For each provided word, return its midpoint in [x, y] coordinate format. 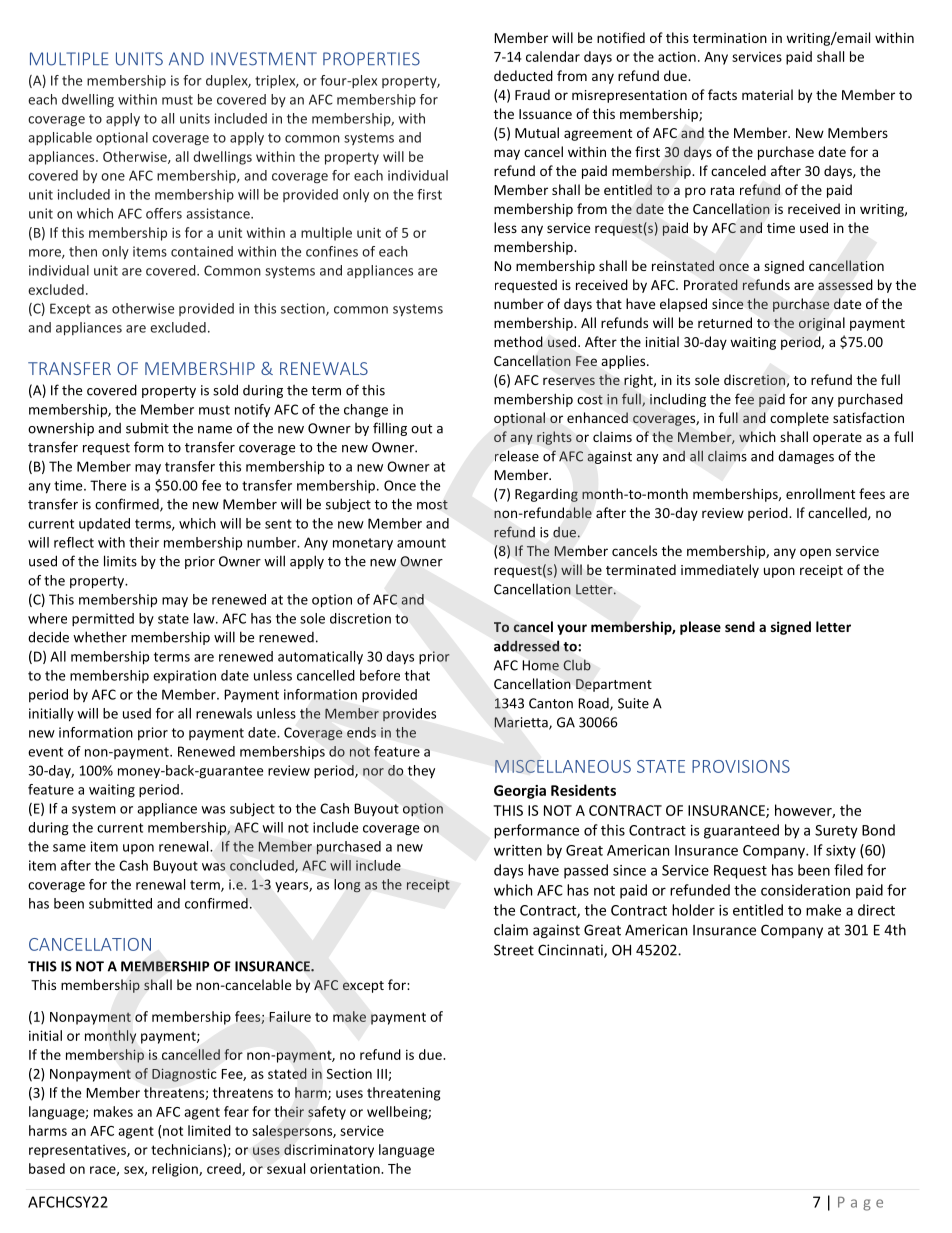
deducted [523, 75]
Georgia [520, 792]
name [215, 430]
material [767, 94]
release [517, 456]
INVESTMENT [264, 59]
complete [799, 419]
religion [176, 1170]
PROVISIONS [741, 766]
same [69, 848]
